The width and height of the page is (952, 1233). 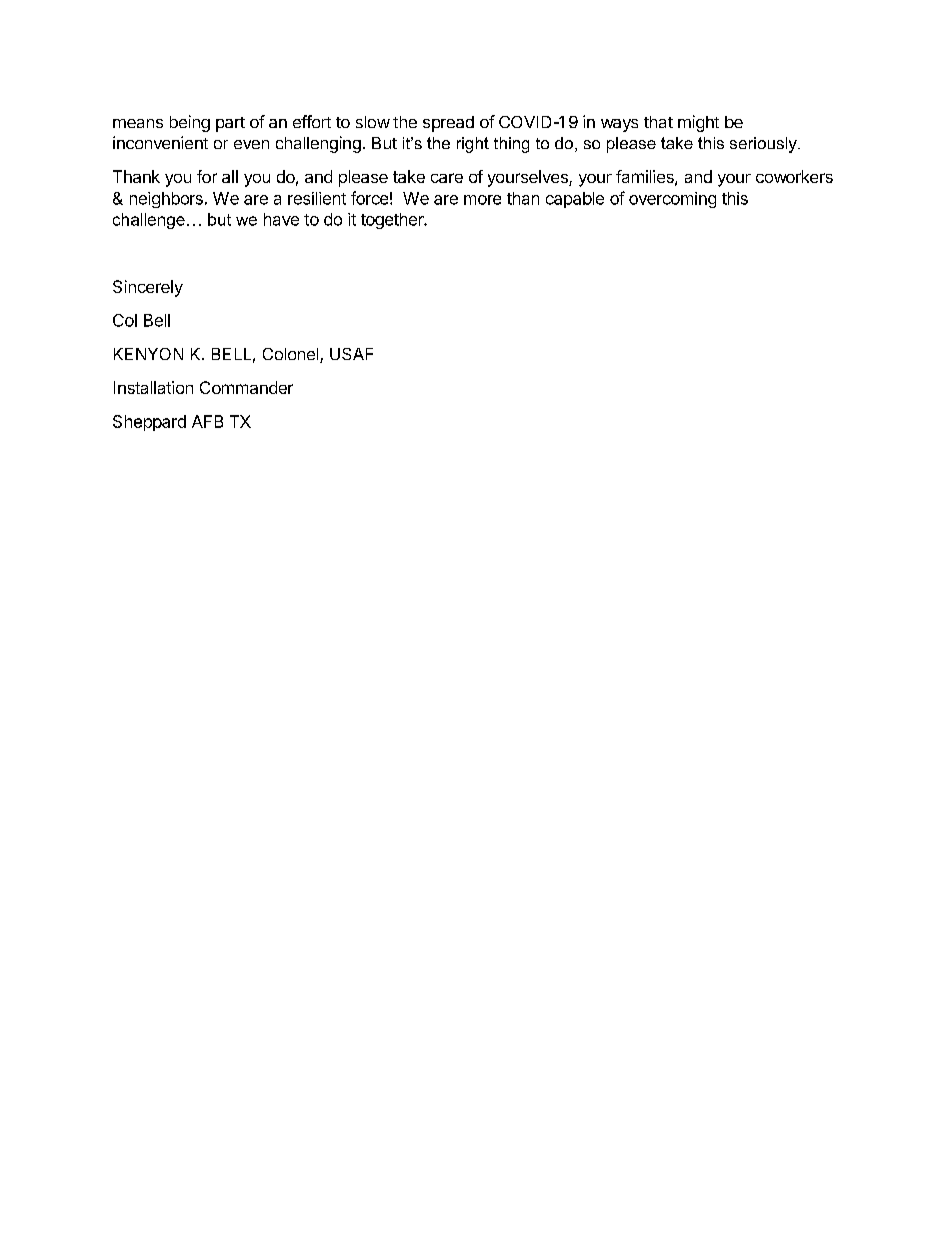 What do you see at coordinates (351, 354) in the page?
I see `USAF` at bounding box center [351, 354].
